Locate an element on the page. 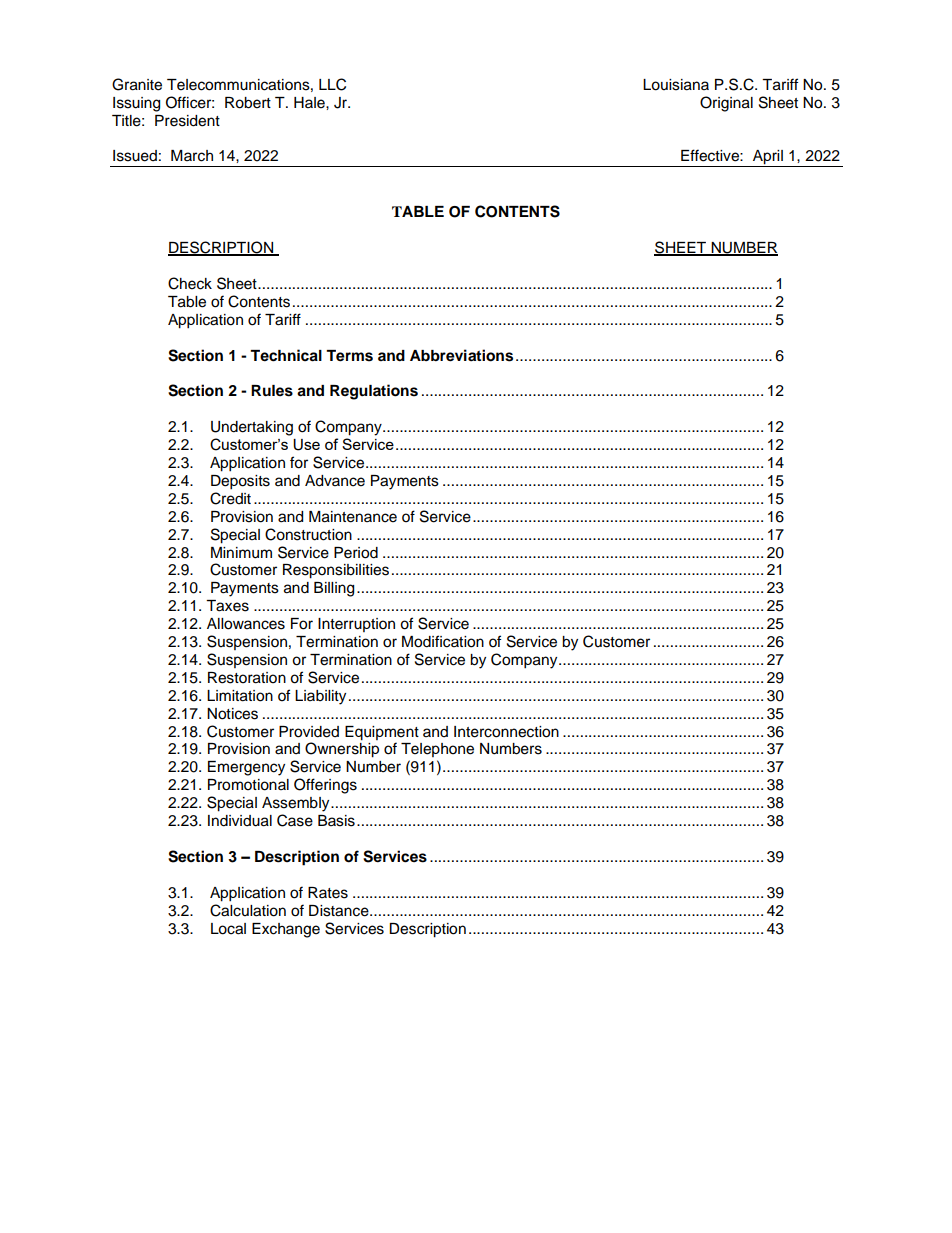  Interconnection is located at coordinates (506, 732).
